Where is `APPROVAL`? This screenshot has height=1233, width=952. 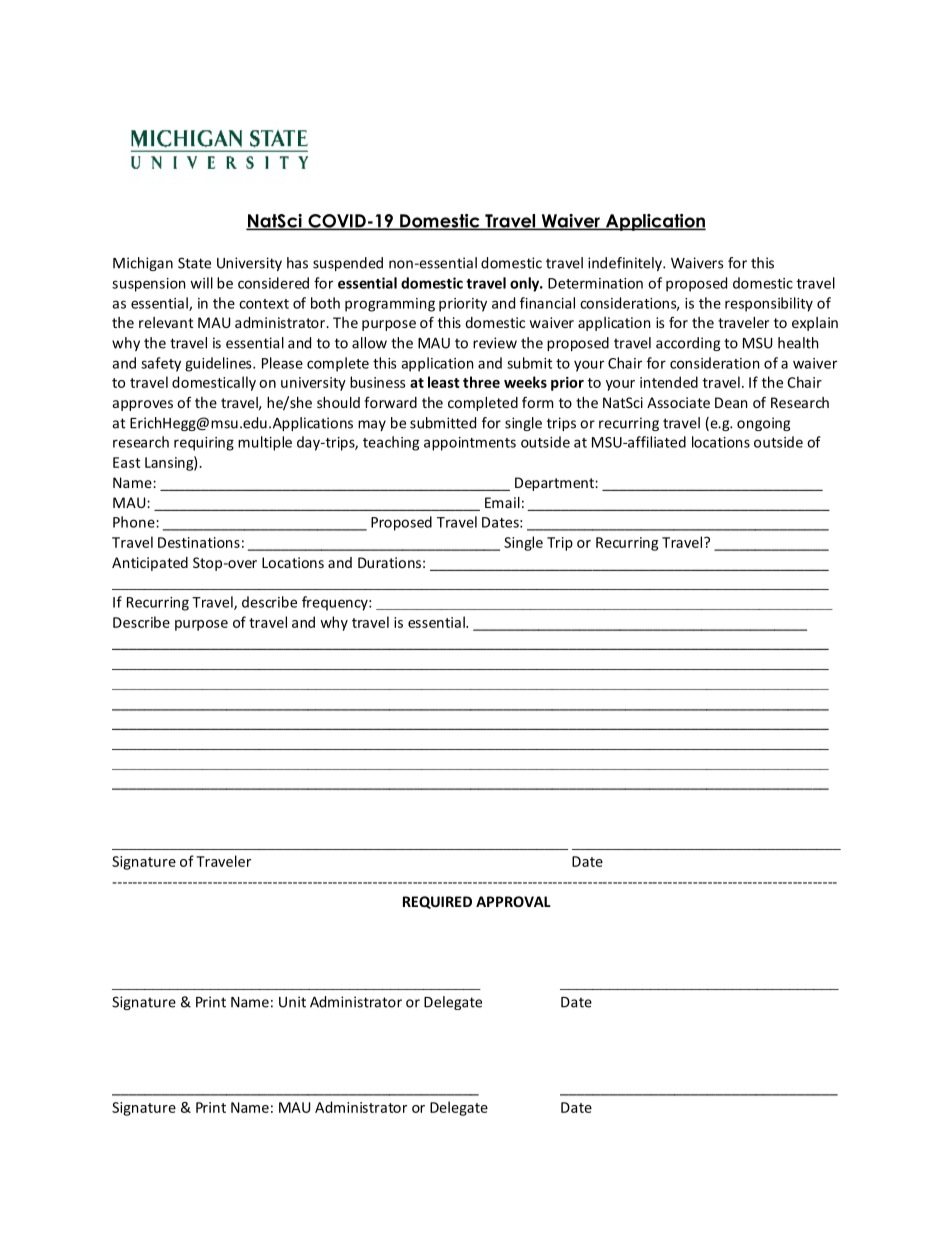
APPROVAL is located at coordinates (513, 901).
